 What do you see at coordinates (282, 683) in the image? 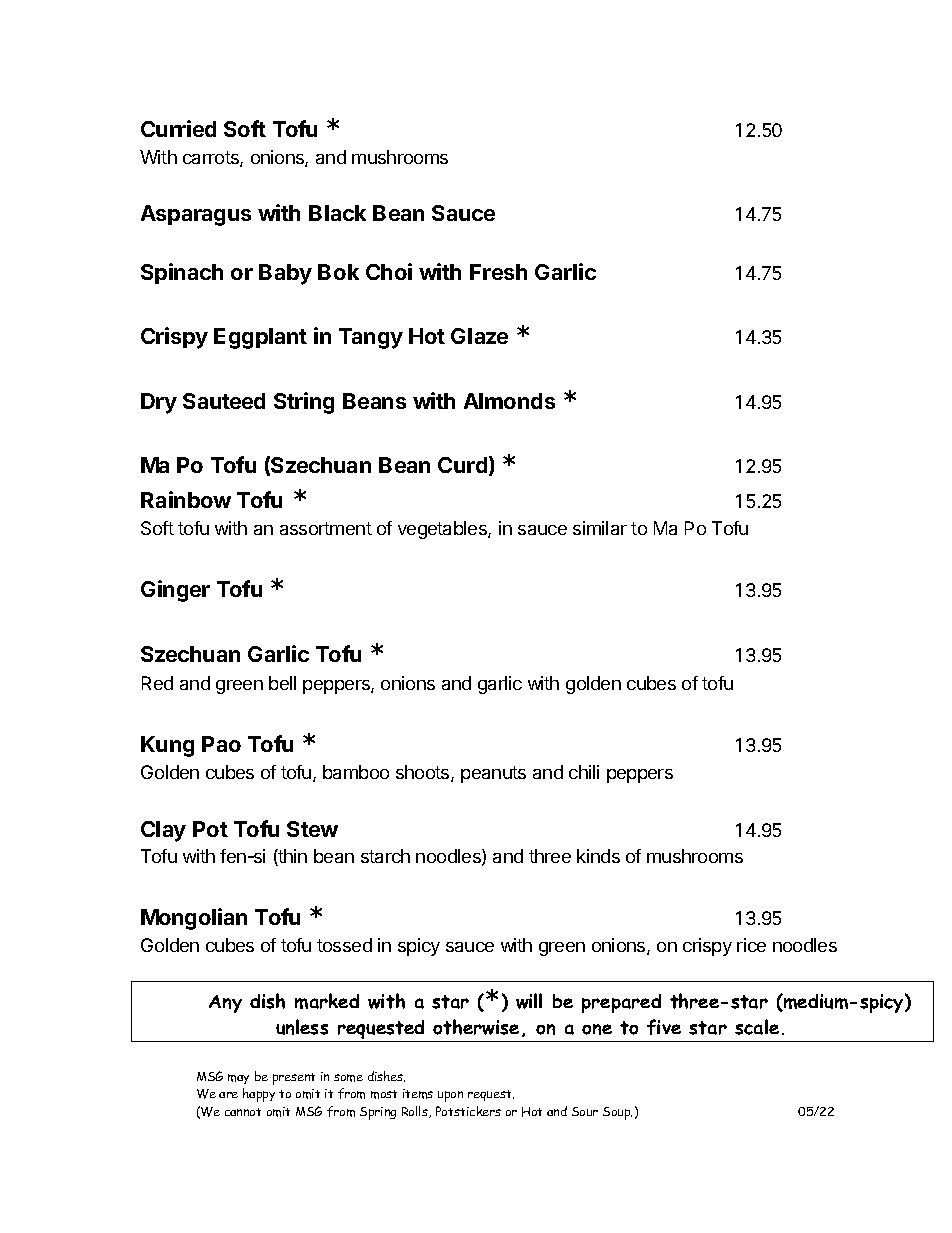
I see `bell` at bounding box center [282, 683].
